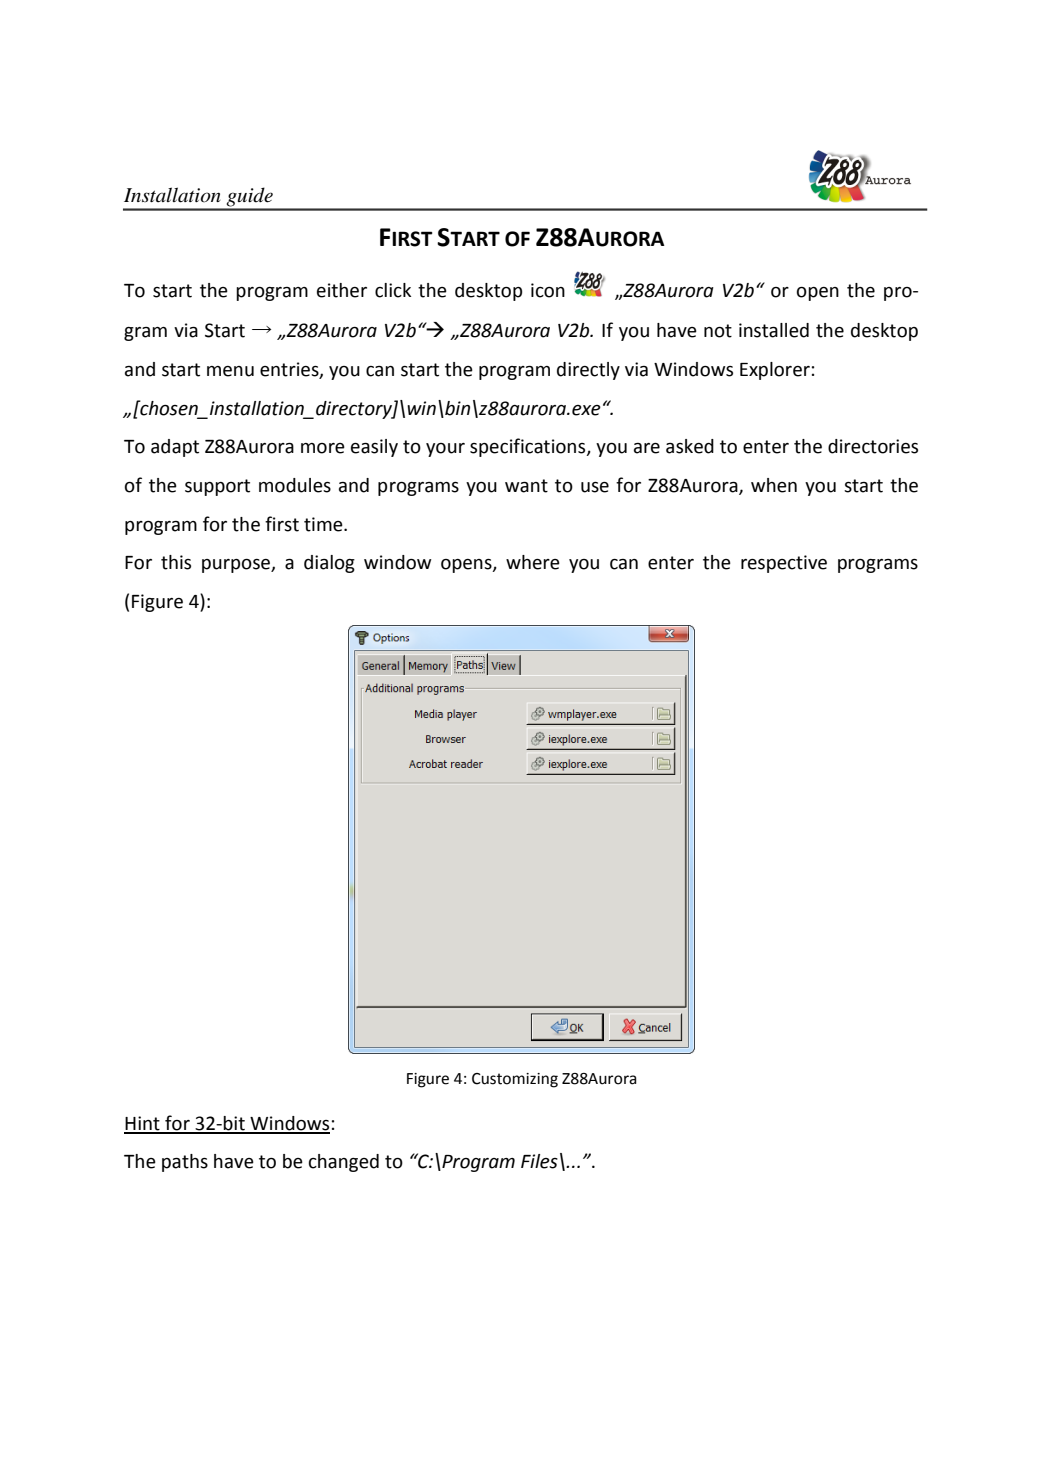 The width and height of the screenshot is (1043, 1475). What do you see at coordinates (548, 290) in the screenshot?
I see `icon` at bounding box center [548, 290].
